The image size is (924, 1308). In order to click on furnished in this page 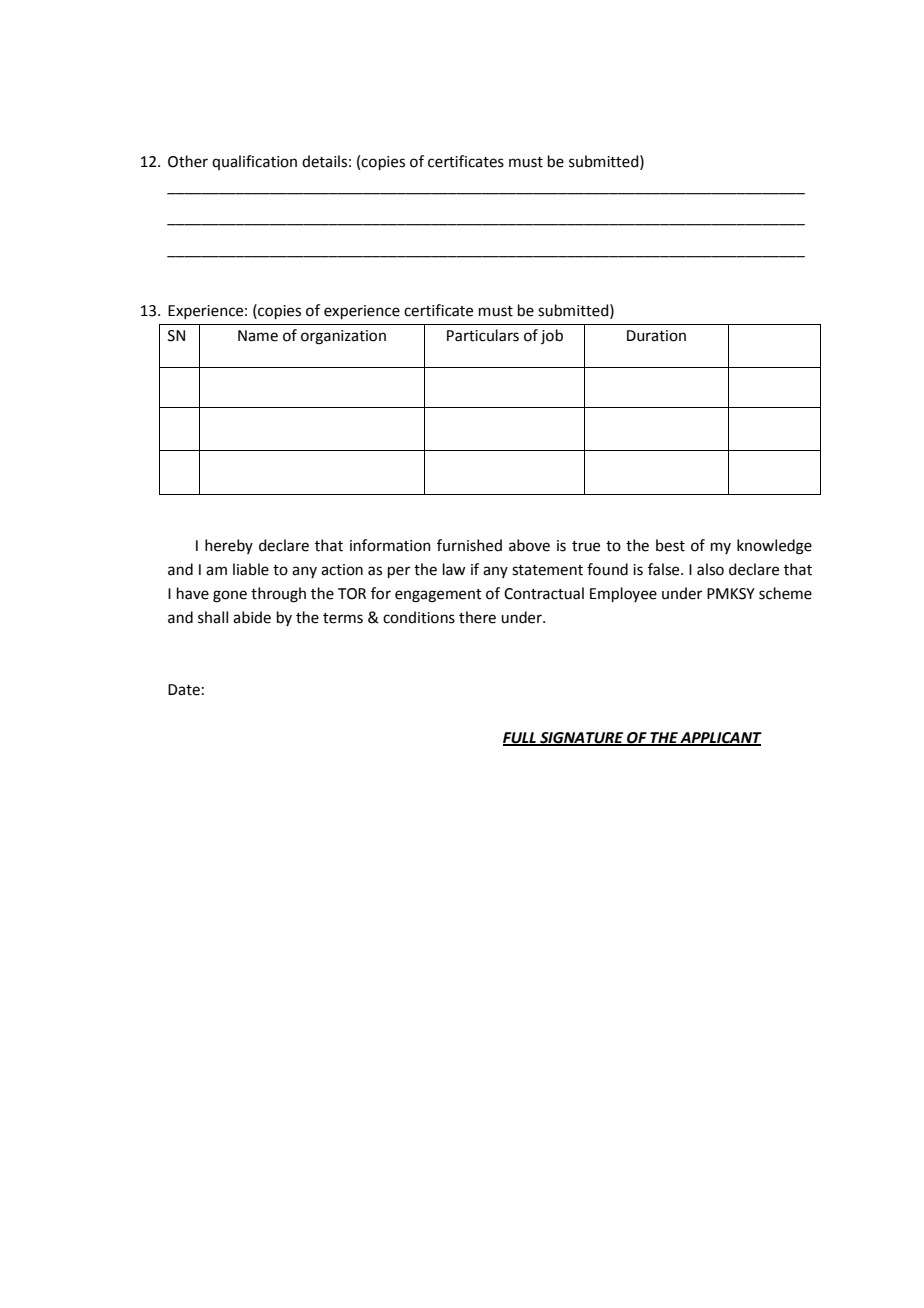, I will do `click(469, 545)`.
